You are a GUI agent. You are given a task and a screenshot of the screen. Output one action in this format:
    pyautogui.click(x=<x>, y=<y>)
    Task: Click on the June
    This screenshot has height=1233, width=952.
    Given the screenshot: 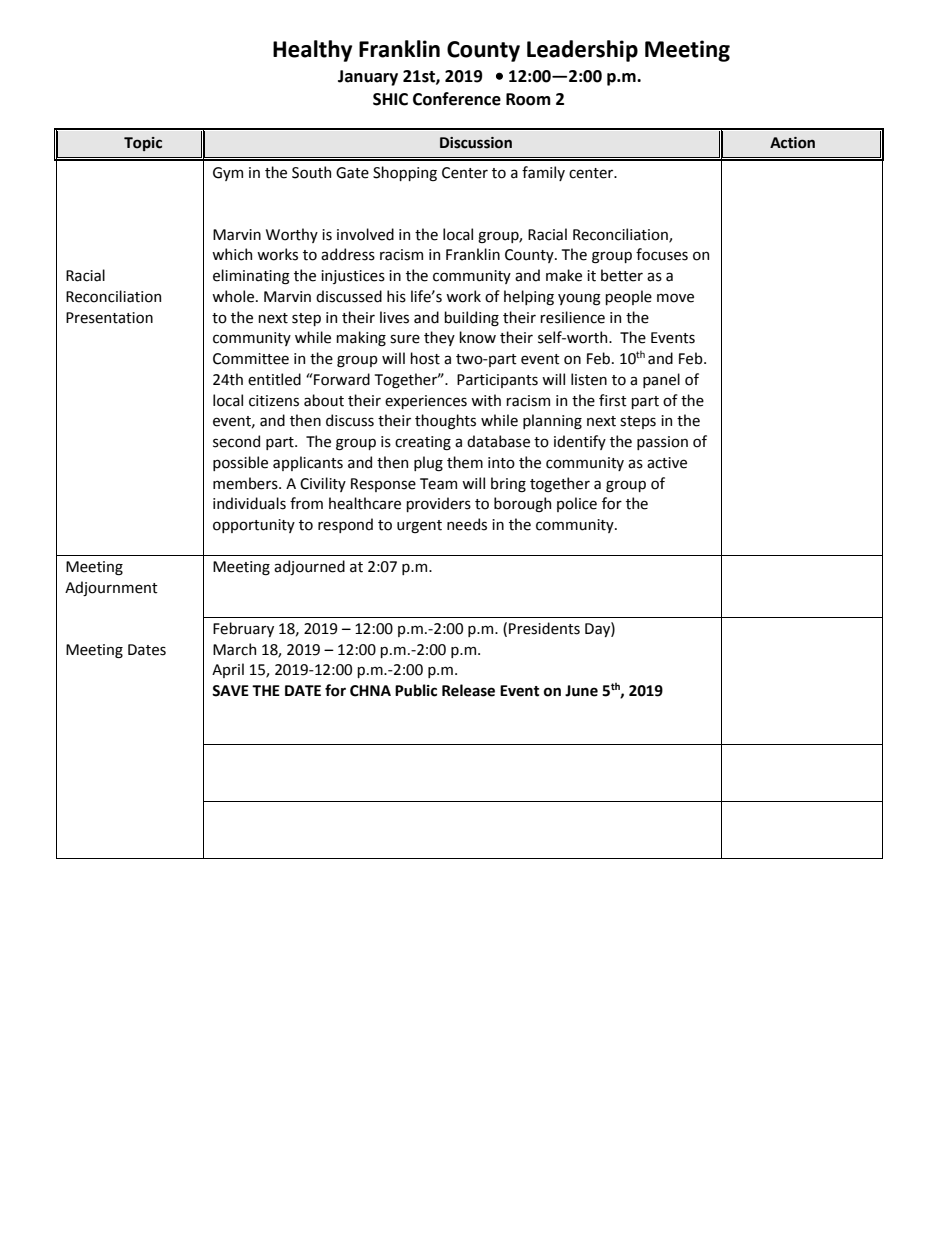 What is the action you would take?
    pyautogui.click(x=581, y=691)
